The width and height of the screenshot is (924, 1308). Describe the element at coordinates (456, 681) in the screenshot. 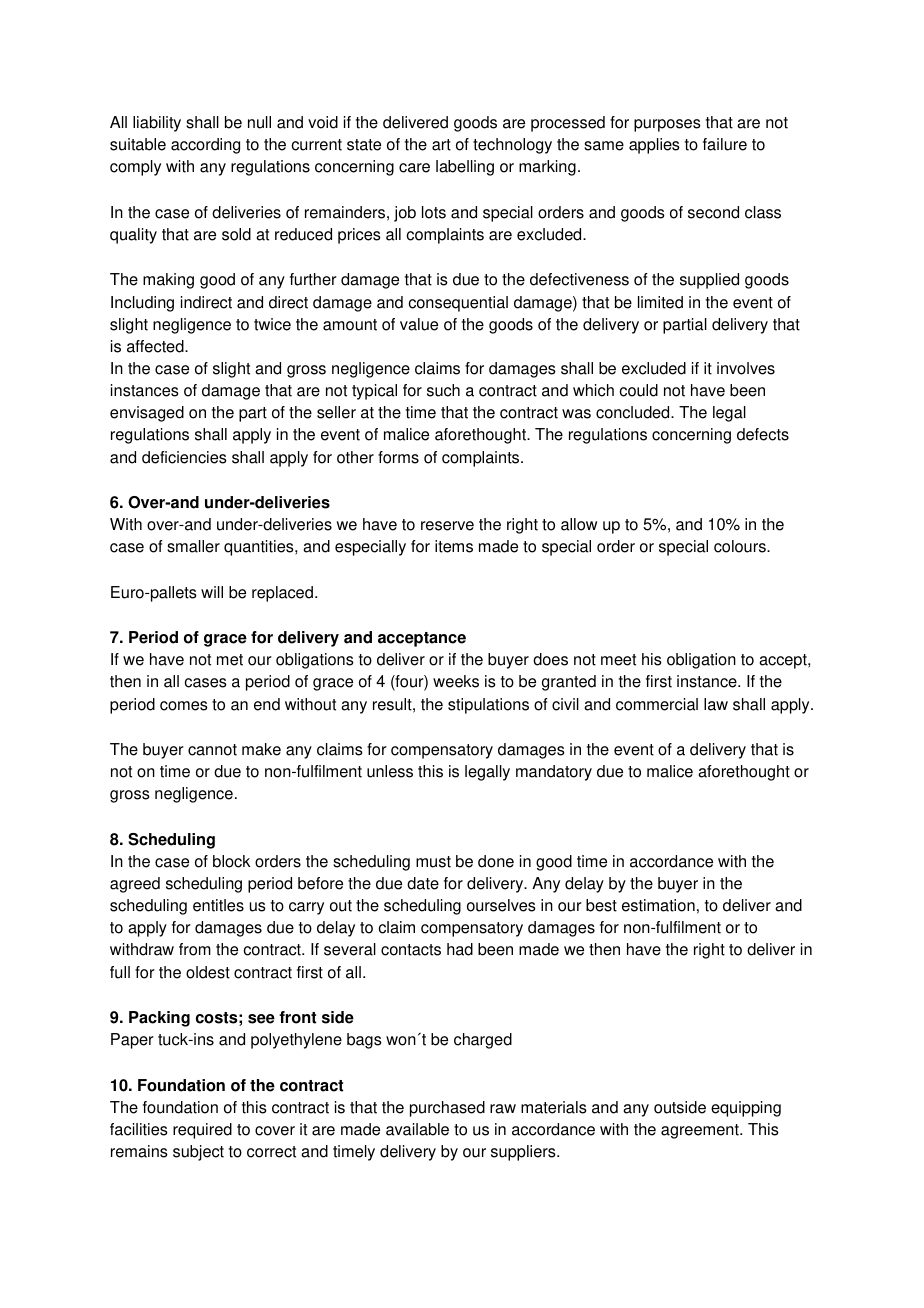

I see `weeks` at that location.
